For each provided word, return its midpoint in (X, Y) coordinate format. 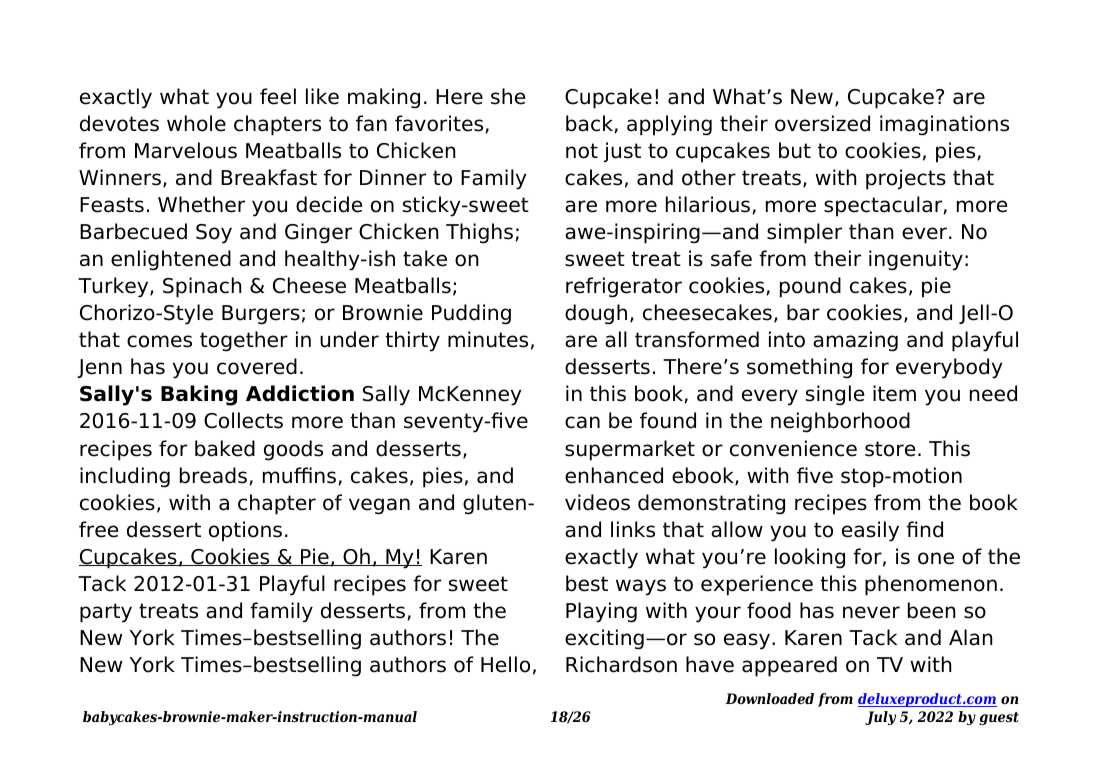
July (880, 718)
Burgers (261, 315)
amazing (855, 341)
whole (196, 123)
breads (215, 476)
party (106, 613)
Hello (505, 664)
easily (870, 531)
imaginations (944, 125)
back (590, 124)
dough (596, 314)
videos (597, 502)
